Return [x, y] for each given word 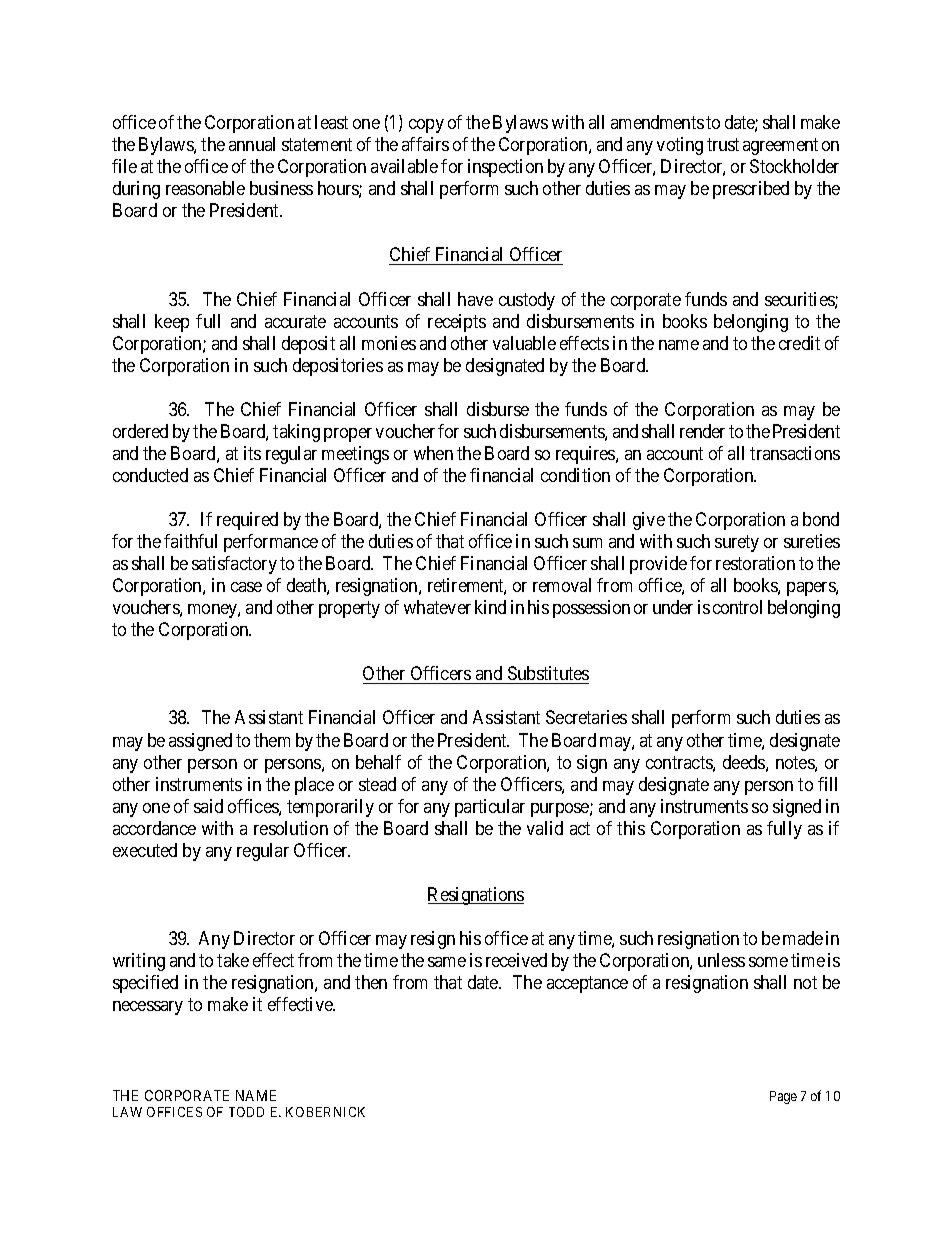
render [702, 431]
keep [172, 323]
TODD [246, 1112]
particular [490, 808]
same [447, 962]
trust [723, 144]
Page [783, 1097]
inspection [505, 168]
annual [252, 144]
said [208, 806]
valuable [524, 343]
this [631, 828]
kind [490, 607]
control [737, 607]
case [246, 587]
